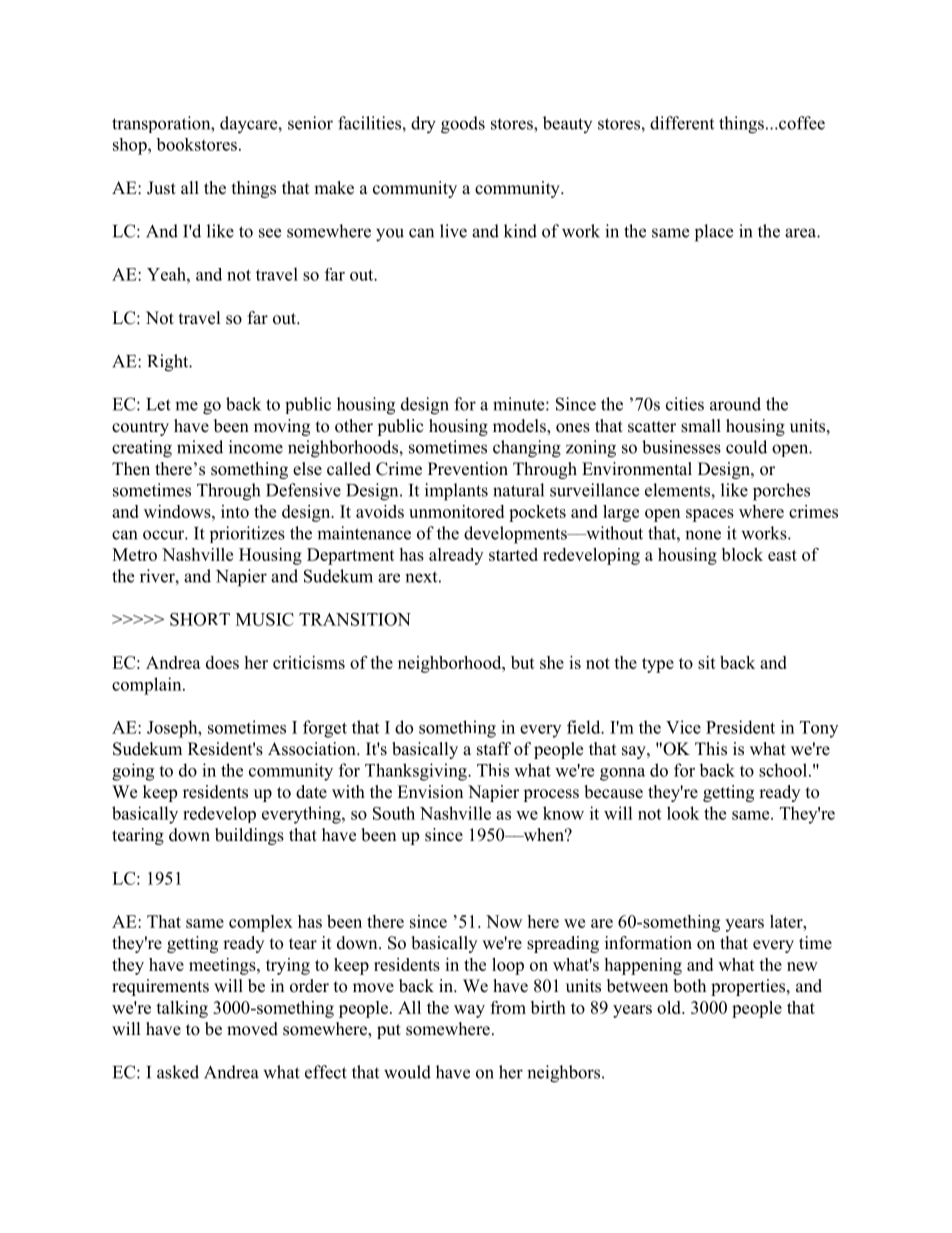 This screenshot has height=1233, width=952. What do you see at coordinates (682, 123) in the screenshot?
I see `different` at bounding box center [682, 123].
